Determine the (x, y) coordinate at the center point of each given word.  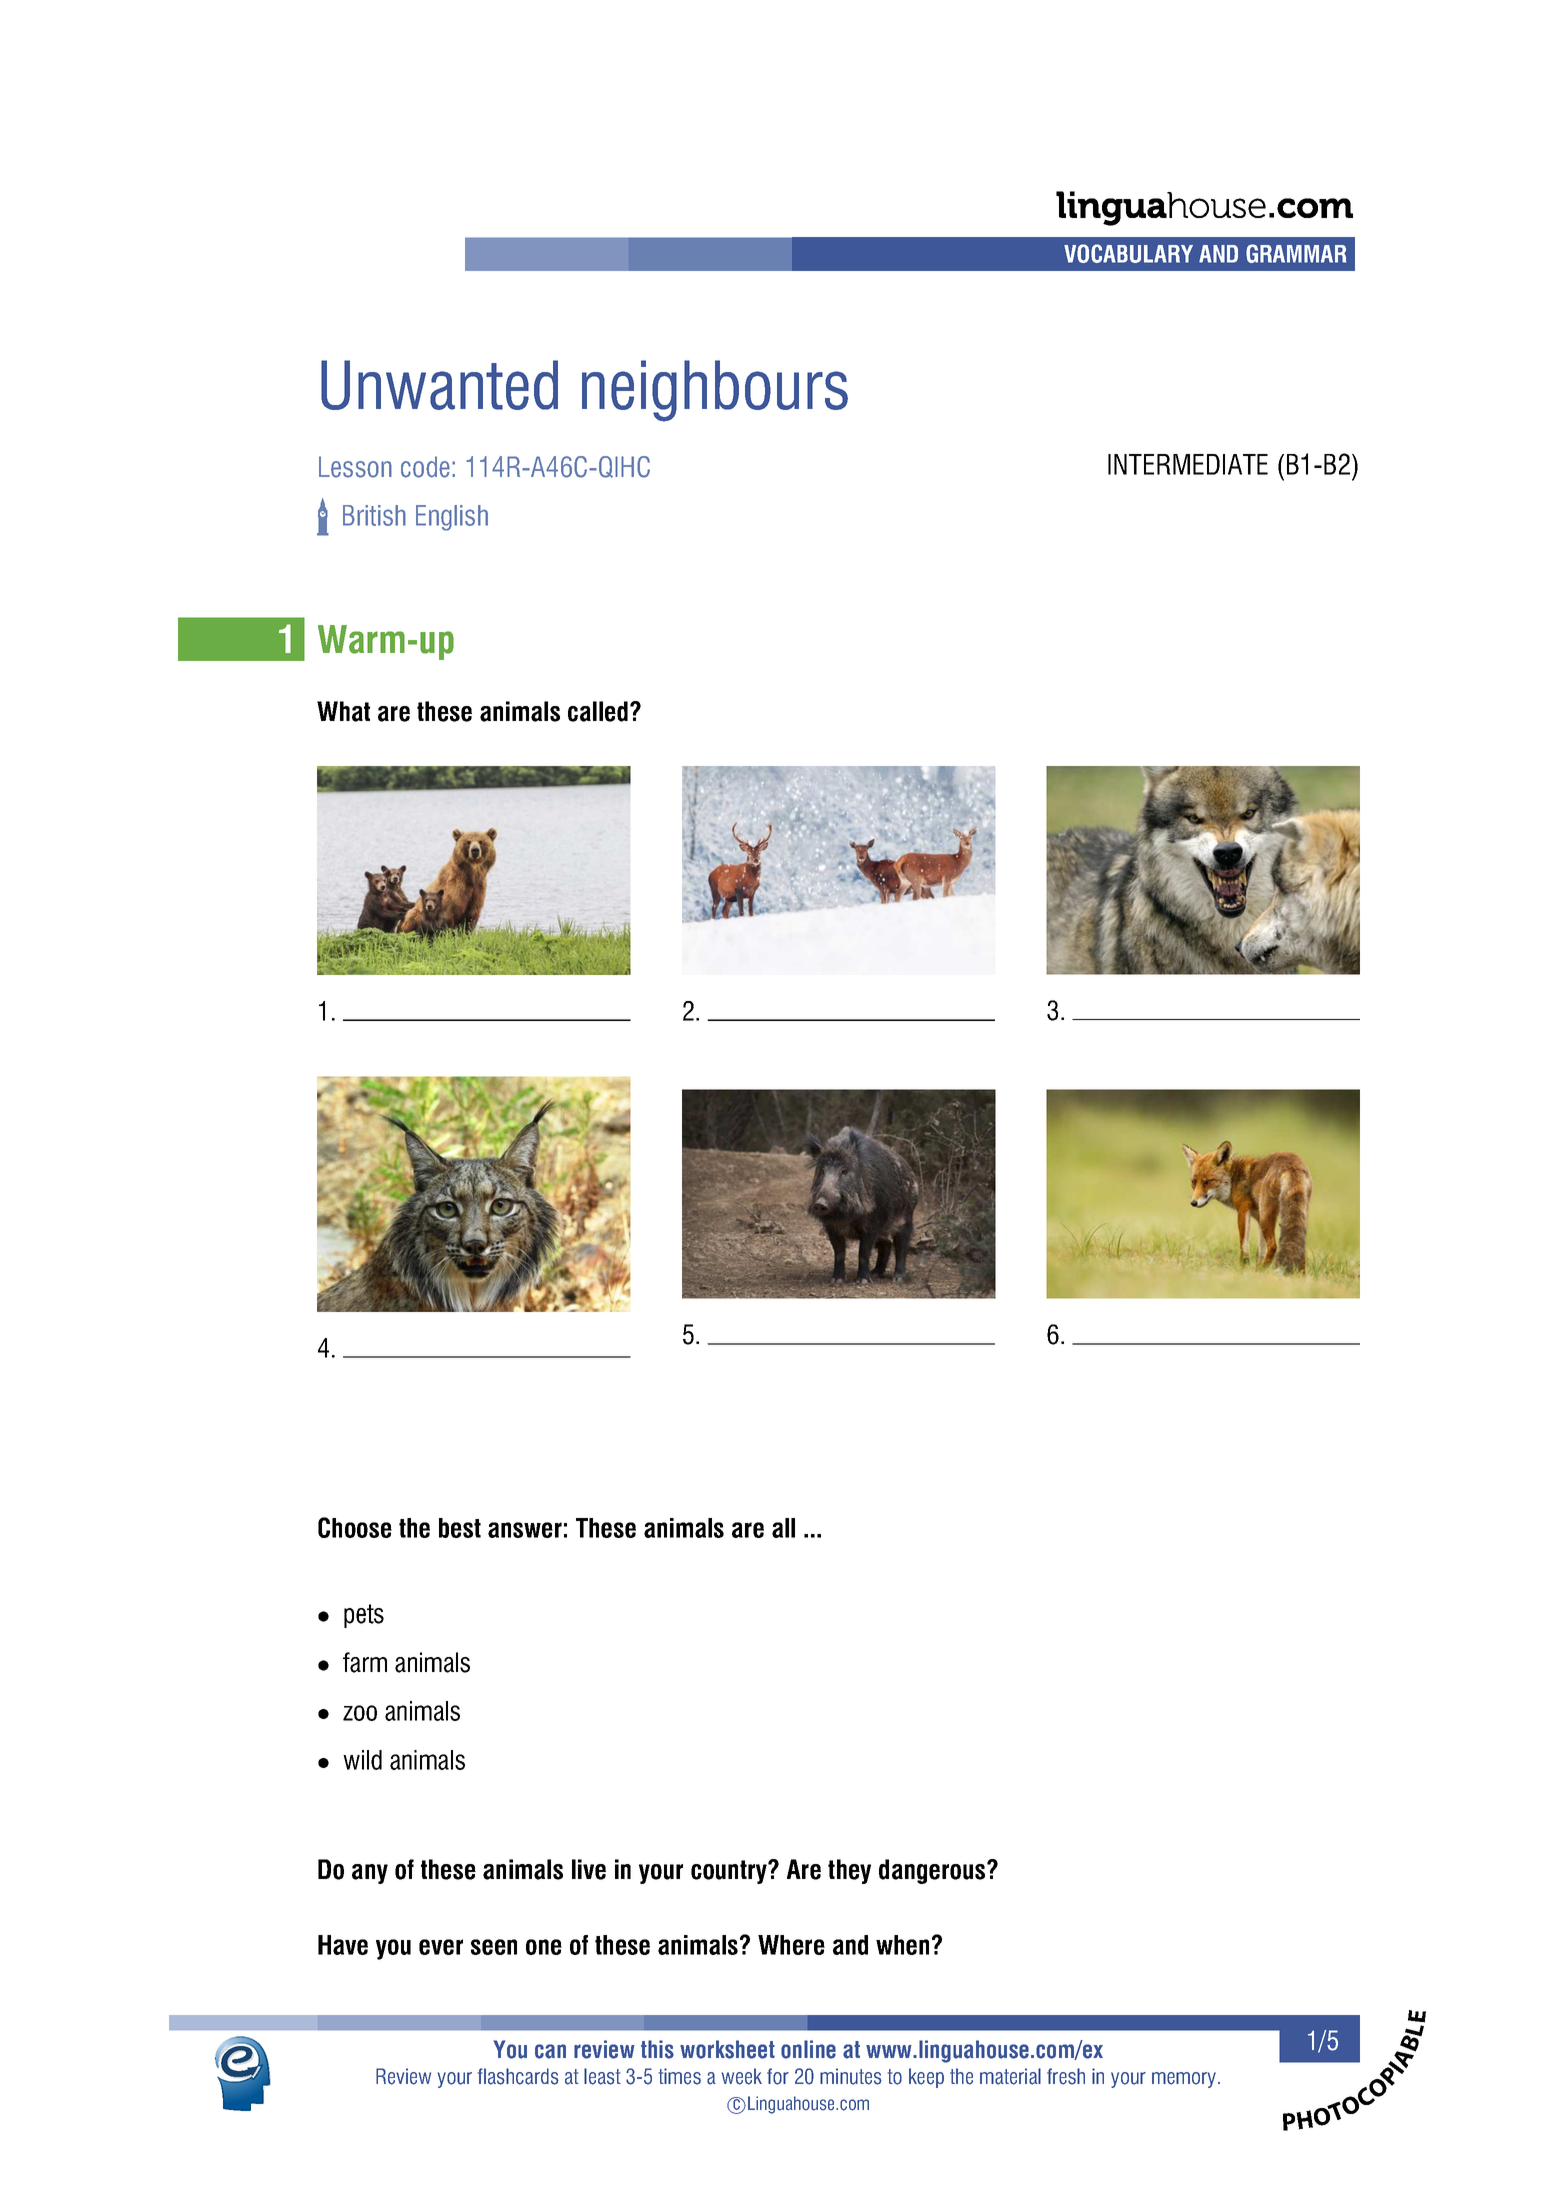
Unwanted (439, 385)
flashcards (518, 2076)
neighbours (715, 391)
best (460, 1528)
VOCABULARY (1128, 253)
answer (525, 1530)
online (808, 2049)
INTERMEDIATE (1188, 464)
